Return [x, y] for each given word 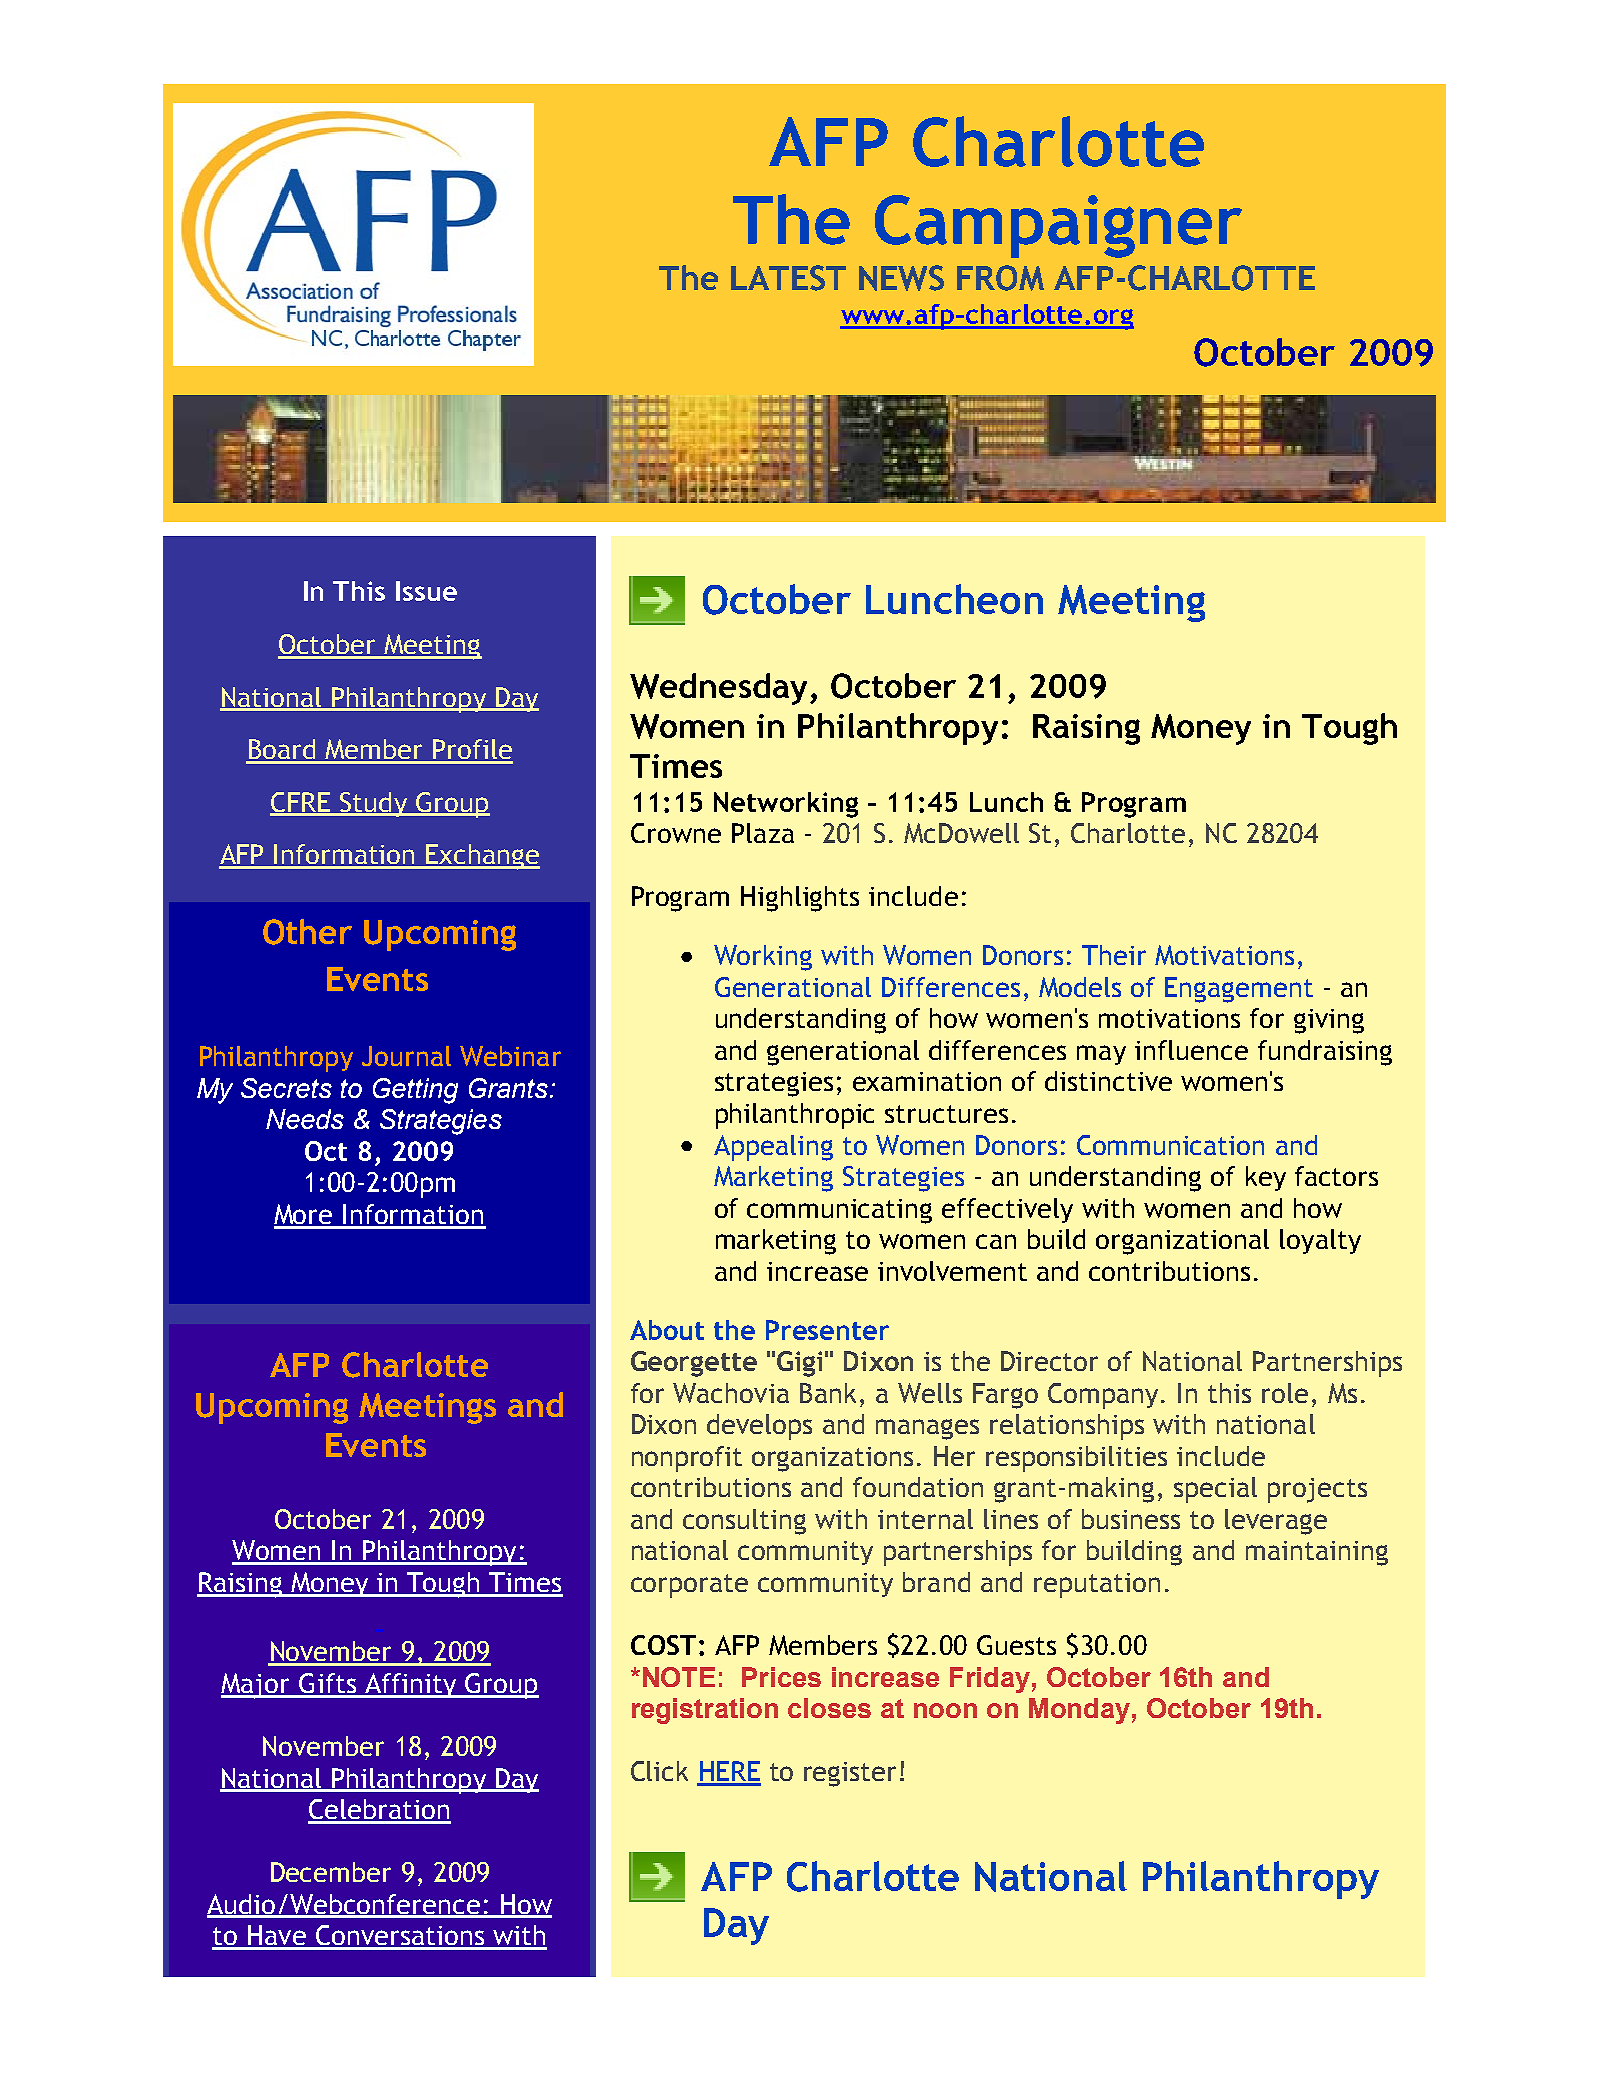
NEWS [901, 278]
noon [945, 1710]
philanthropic [795, 1116]
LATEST [788, 278]
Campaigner [1058, 226]
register [850, 1774]
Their [1114, 955]
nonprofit [687, 1459]
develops [759, 1427]
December [331, 1872]
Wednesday [718, 689]
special [1215, 1490]
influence [1191, 1050]
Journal [406, 1056]
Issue [426, 591]
